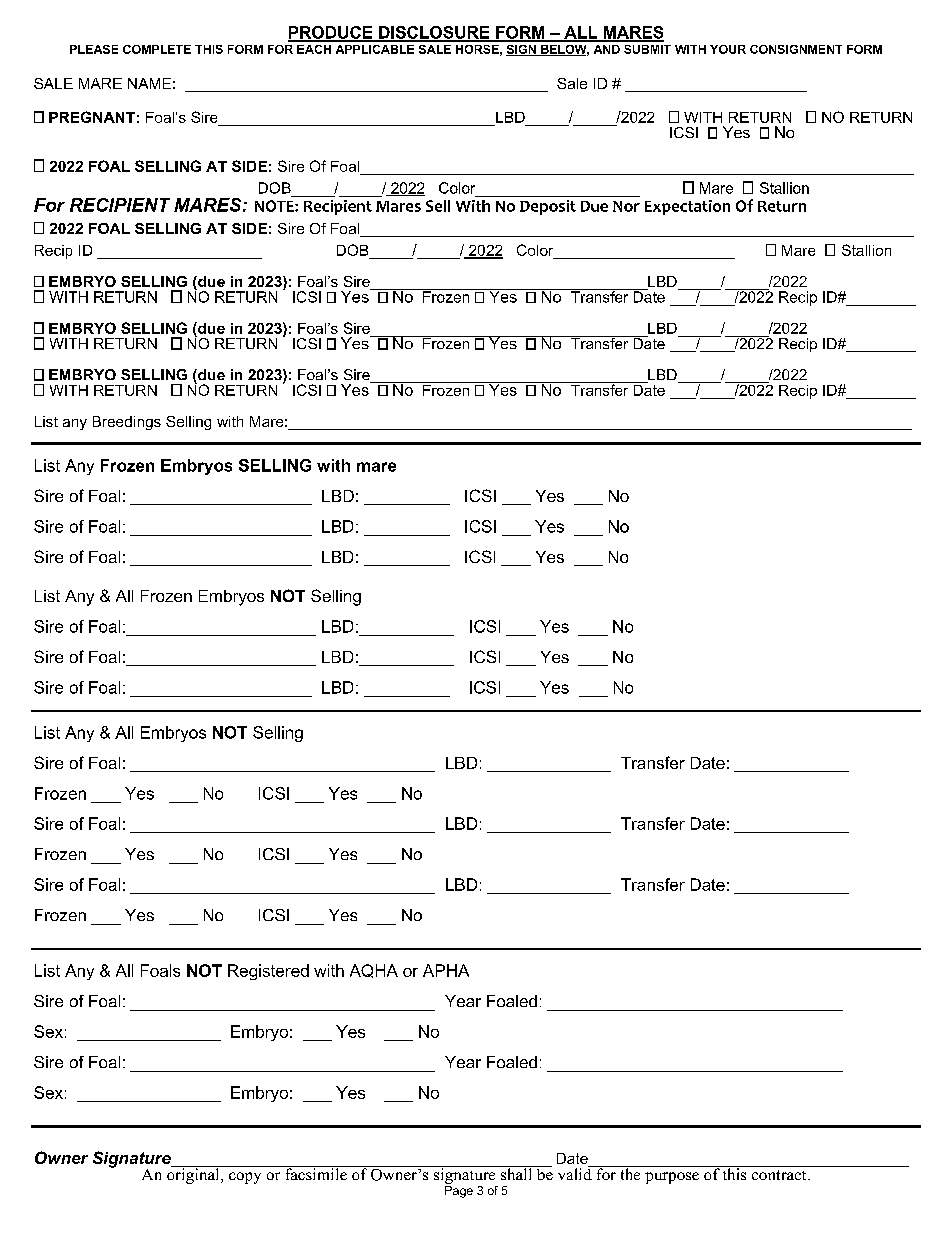 This document has height=1233, width=952. Describe the element at coordinates (194, 1175) in the document. I see `original` at that location.
